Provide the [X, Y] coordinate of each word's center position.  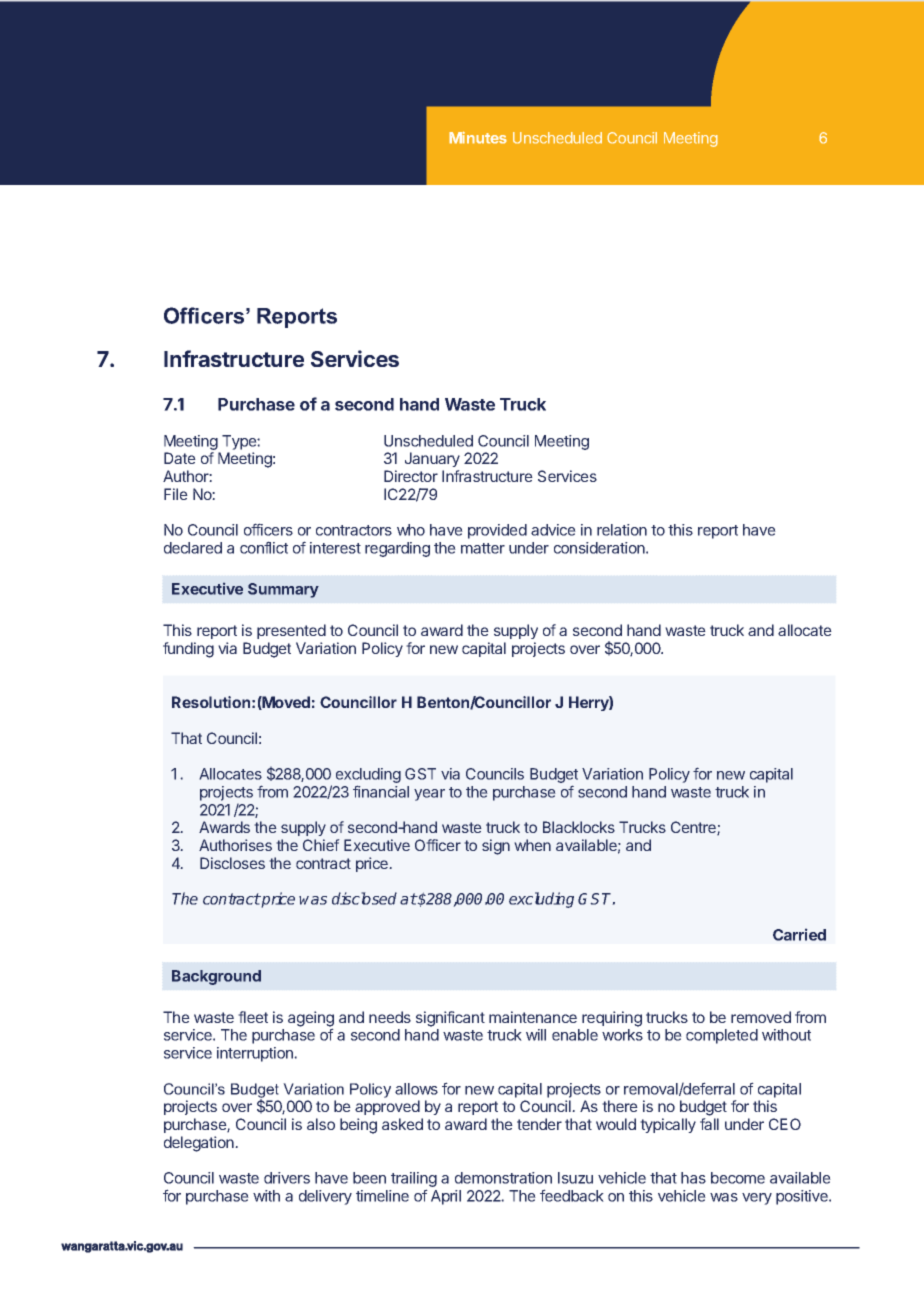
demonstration [503, 1178]
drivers [287, 1178]
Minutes [478, 137]
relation [622, 530]
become [738, 1178]
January [432, 459]
